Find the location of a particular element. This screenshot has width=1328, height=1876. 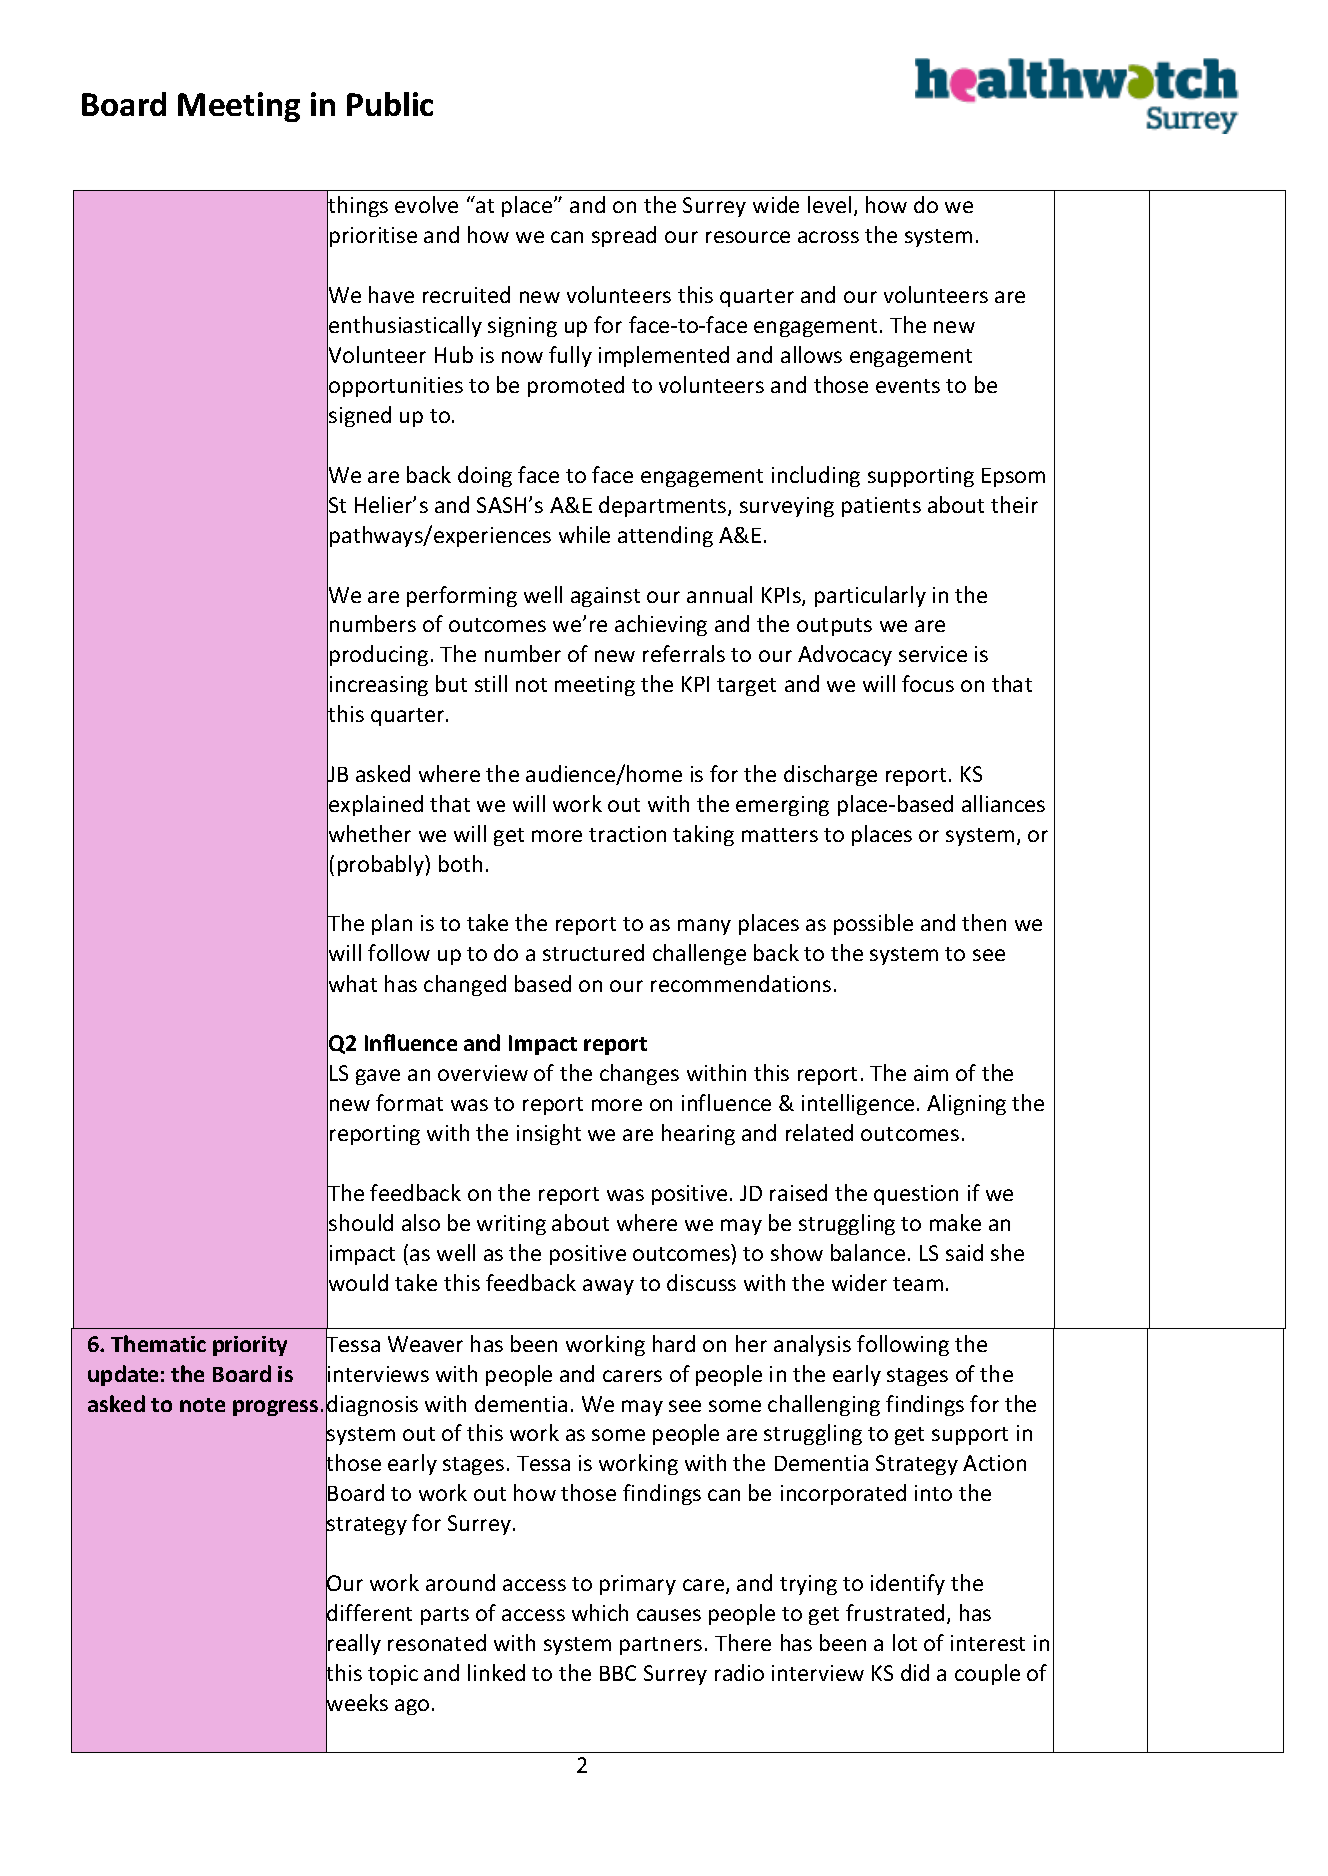

BBC is located at coordinates (618, 1673).
